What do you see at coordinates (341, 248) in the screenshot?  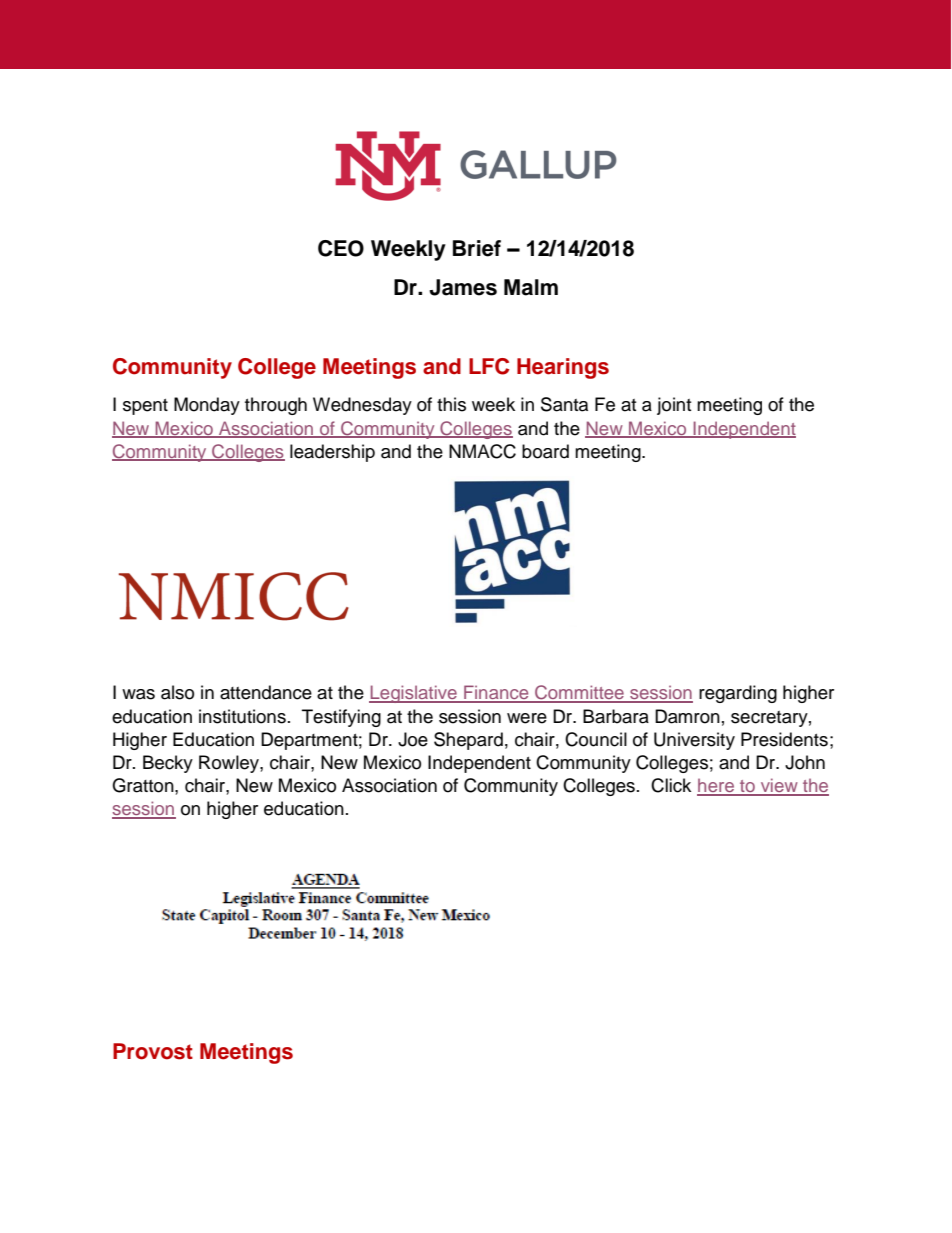 I see `CEO` at bounding box center [341, 248].
